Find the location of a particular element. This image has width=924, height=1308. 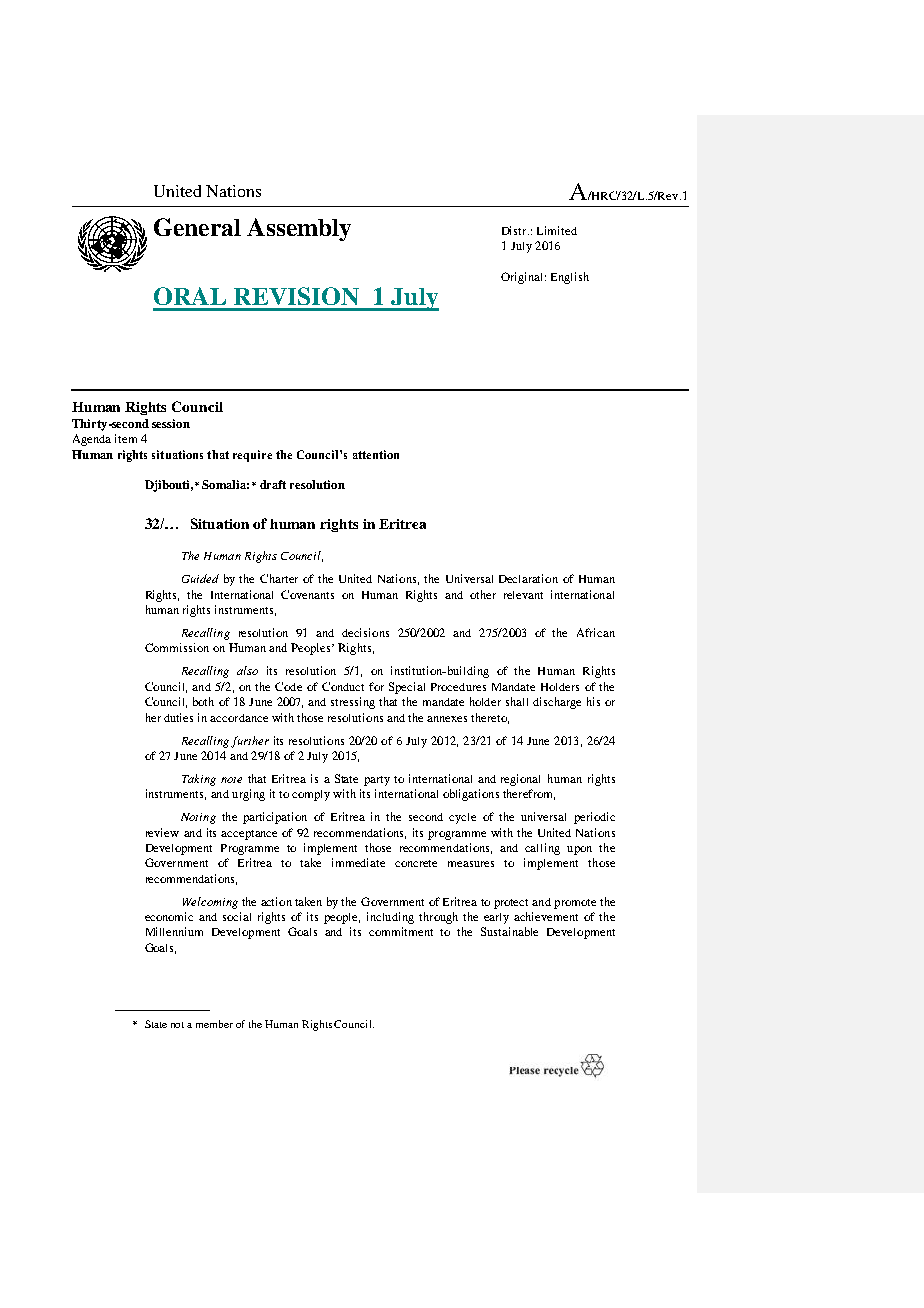

party is located at coordinates (377, 781).
